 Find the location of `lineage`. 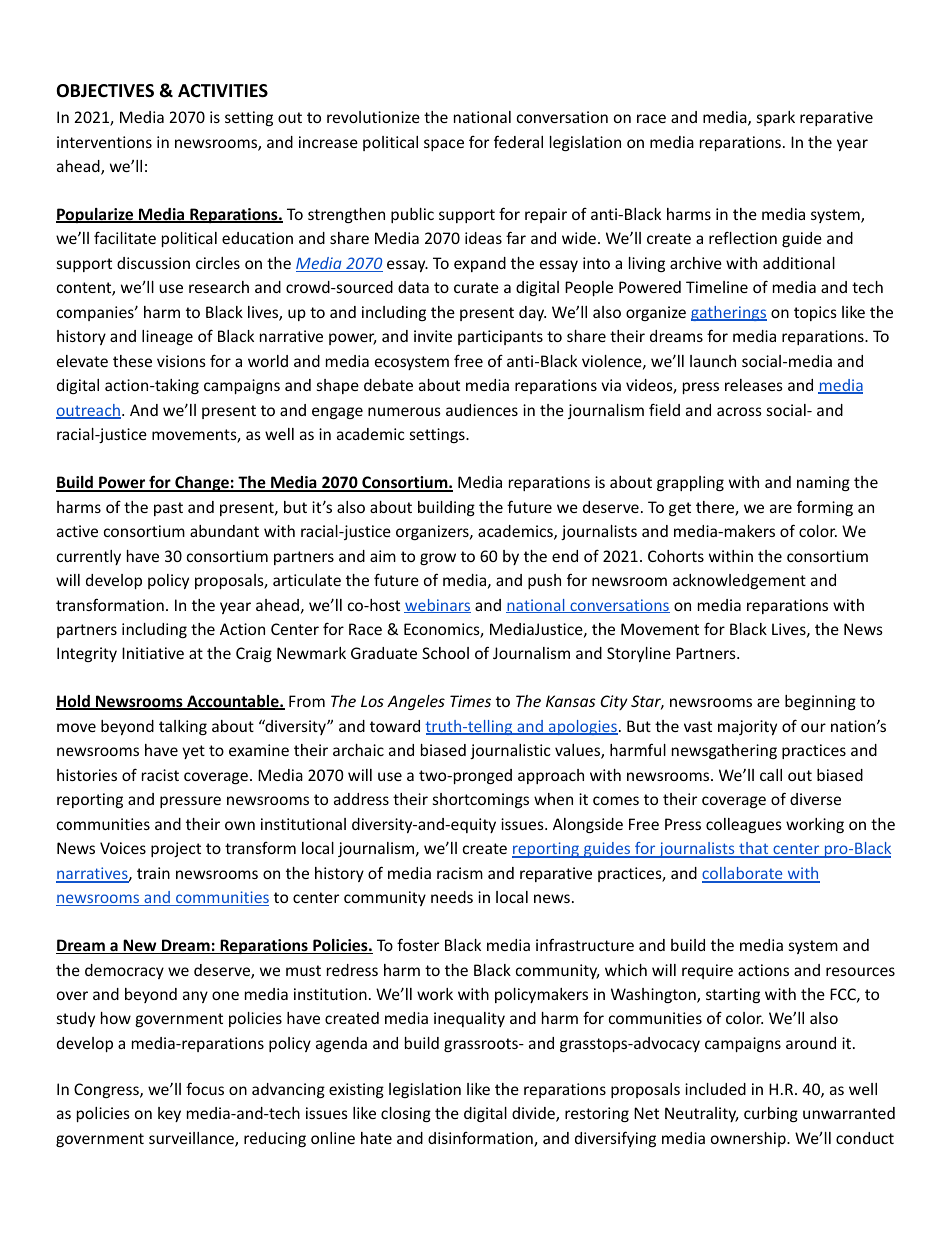

lineage is located at coordinates (167, 337).
